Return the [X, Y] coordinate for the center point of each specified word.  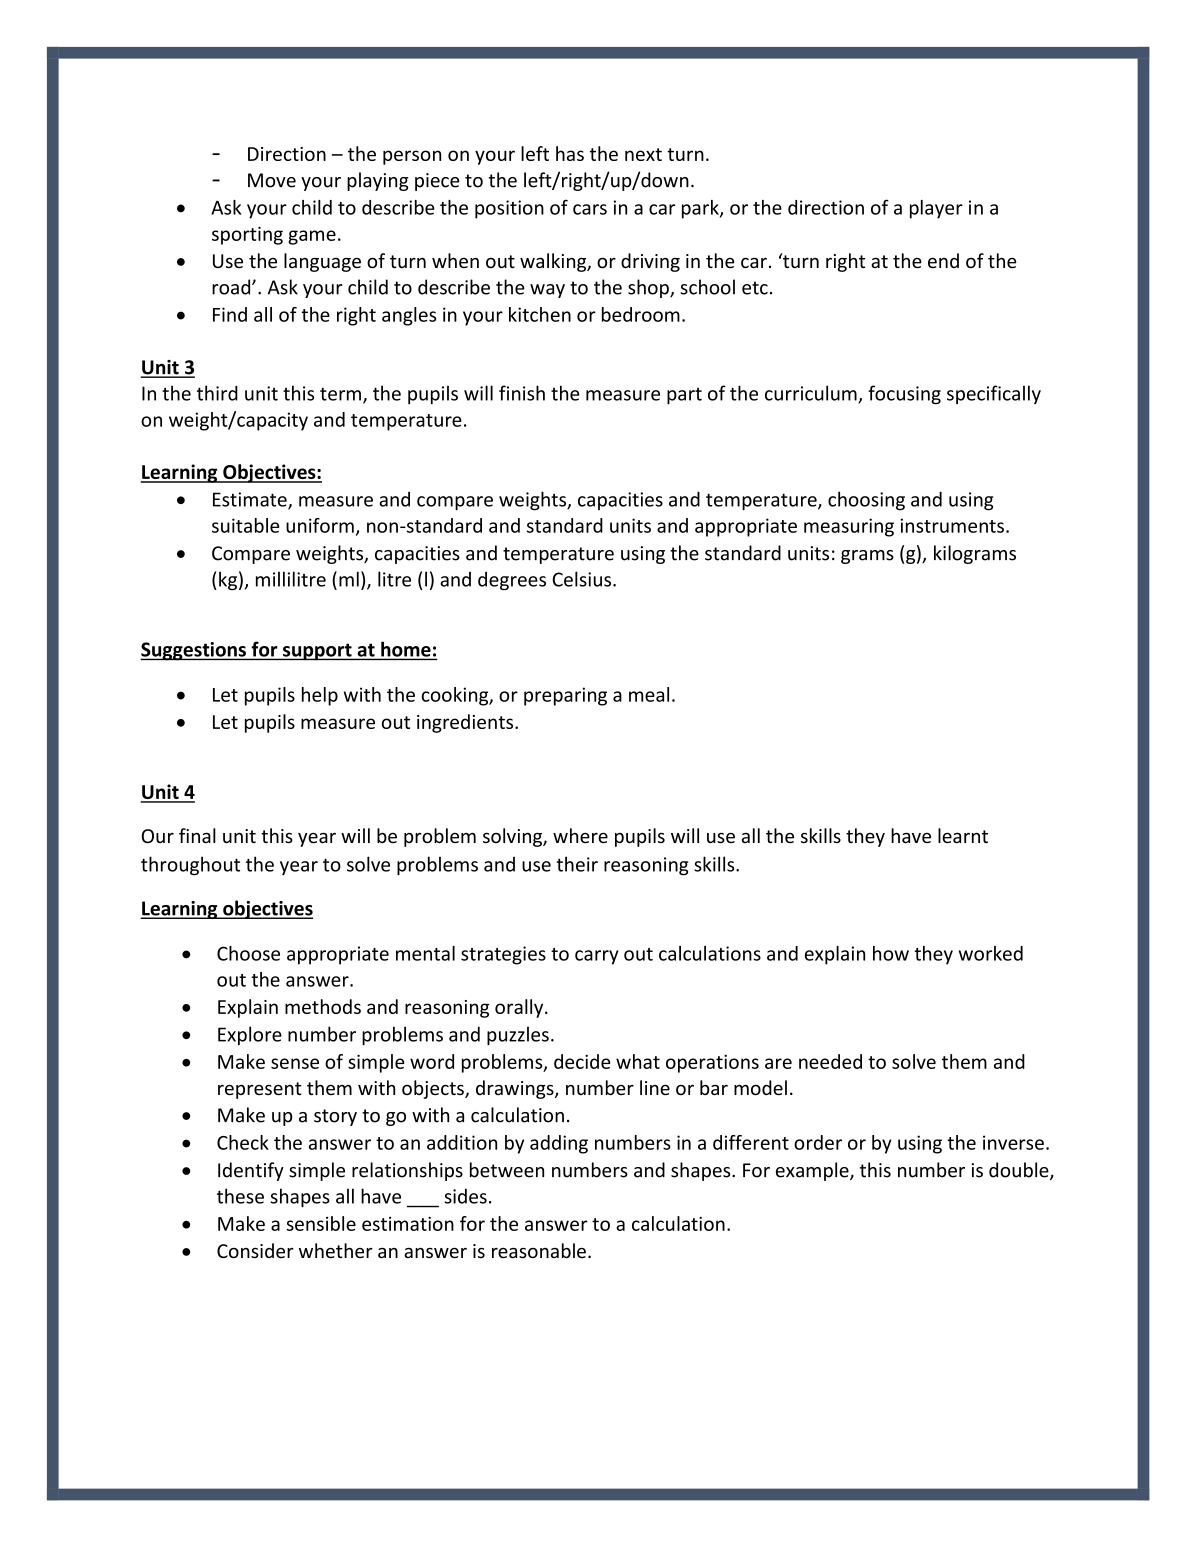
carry [596, 957]
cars [590, 209]
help [320, 696]
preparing [565, 696]
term [340, 394]
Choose [248, 953]
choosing [866, 501]
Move [272, 180]
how [891, 953]
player [936, 209]
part [684, 396]
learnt [963, 835]
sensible [321, 1223]
